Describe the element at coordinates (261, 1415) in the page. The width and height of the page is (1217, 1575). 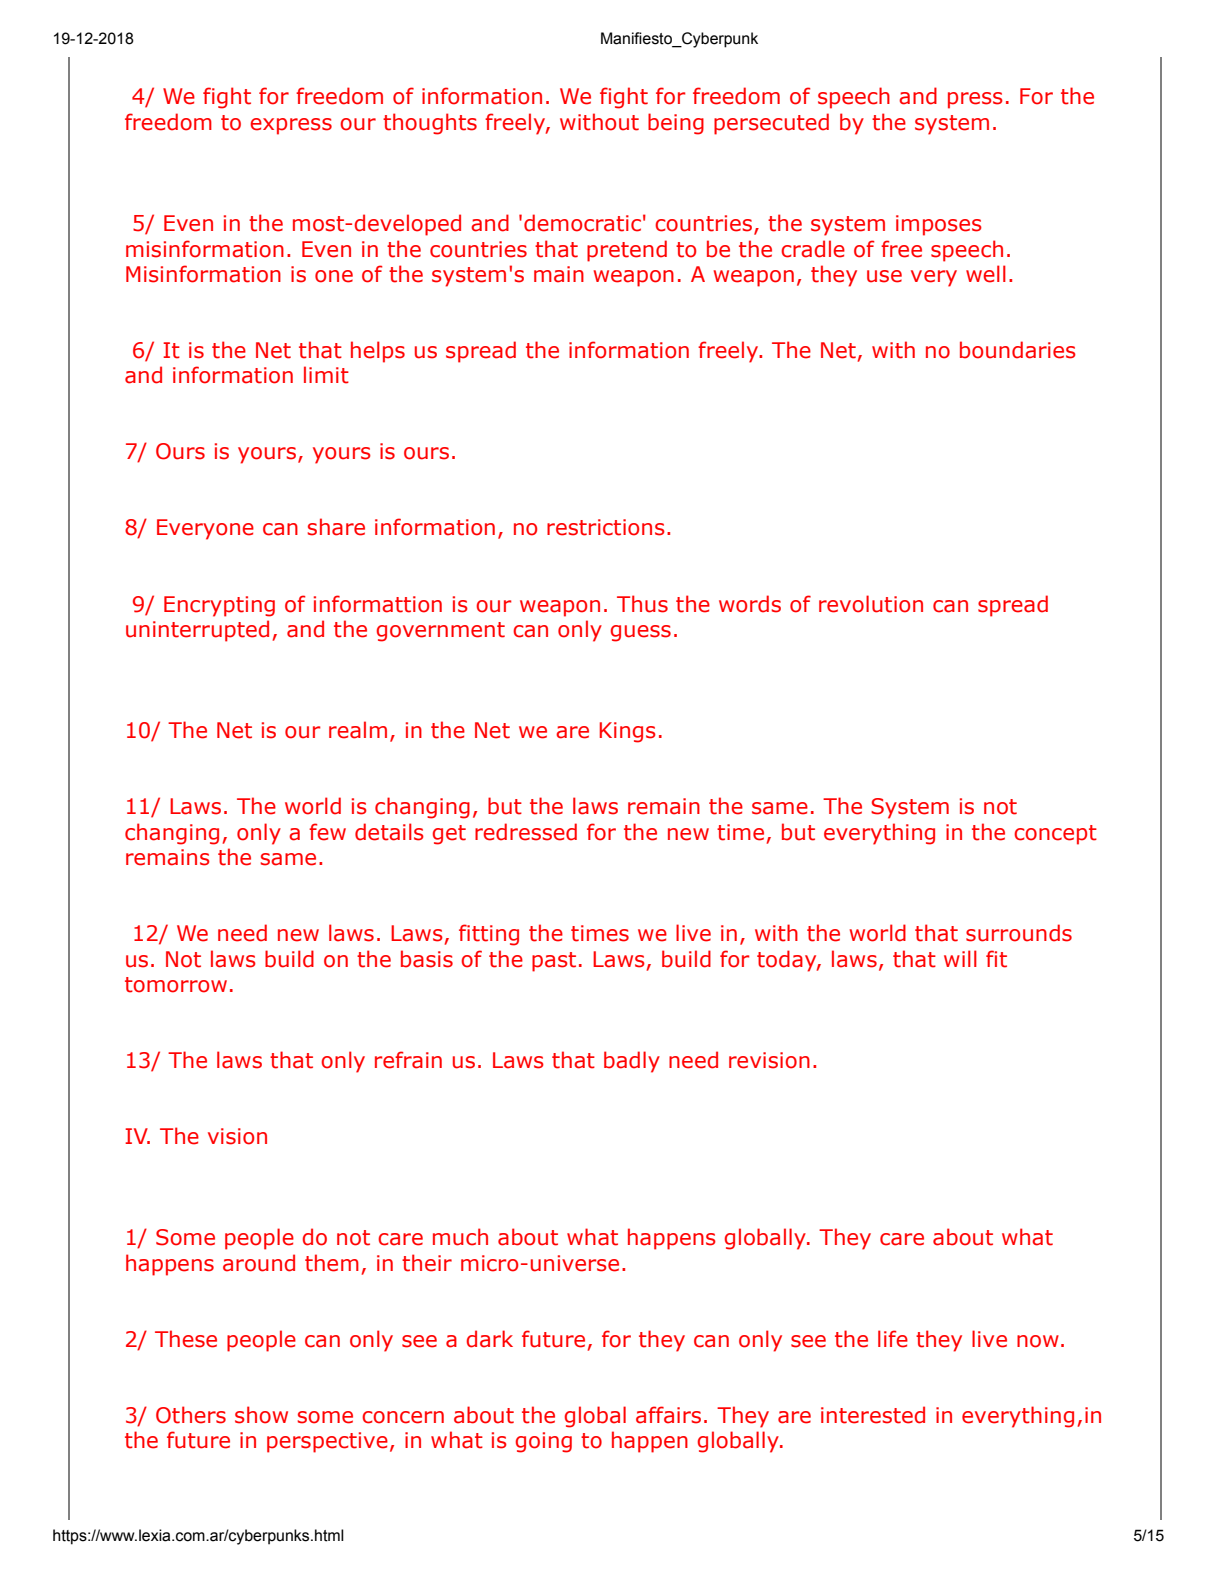
I see `show` at that location.
